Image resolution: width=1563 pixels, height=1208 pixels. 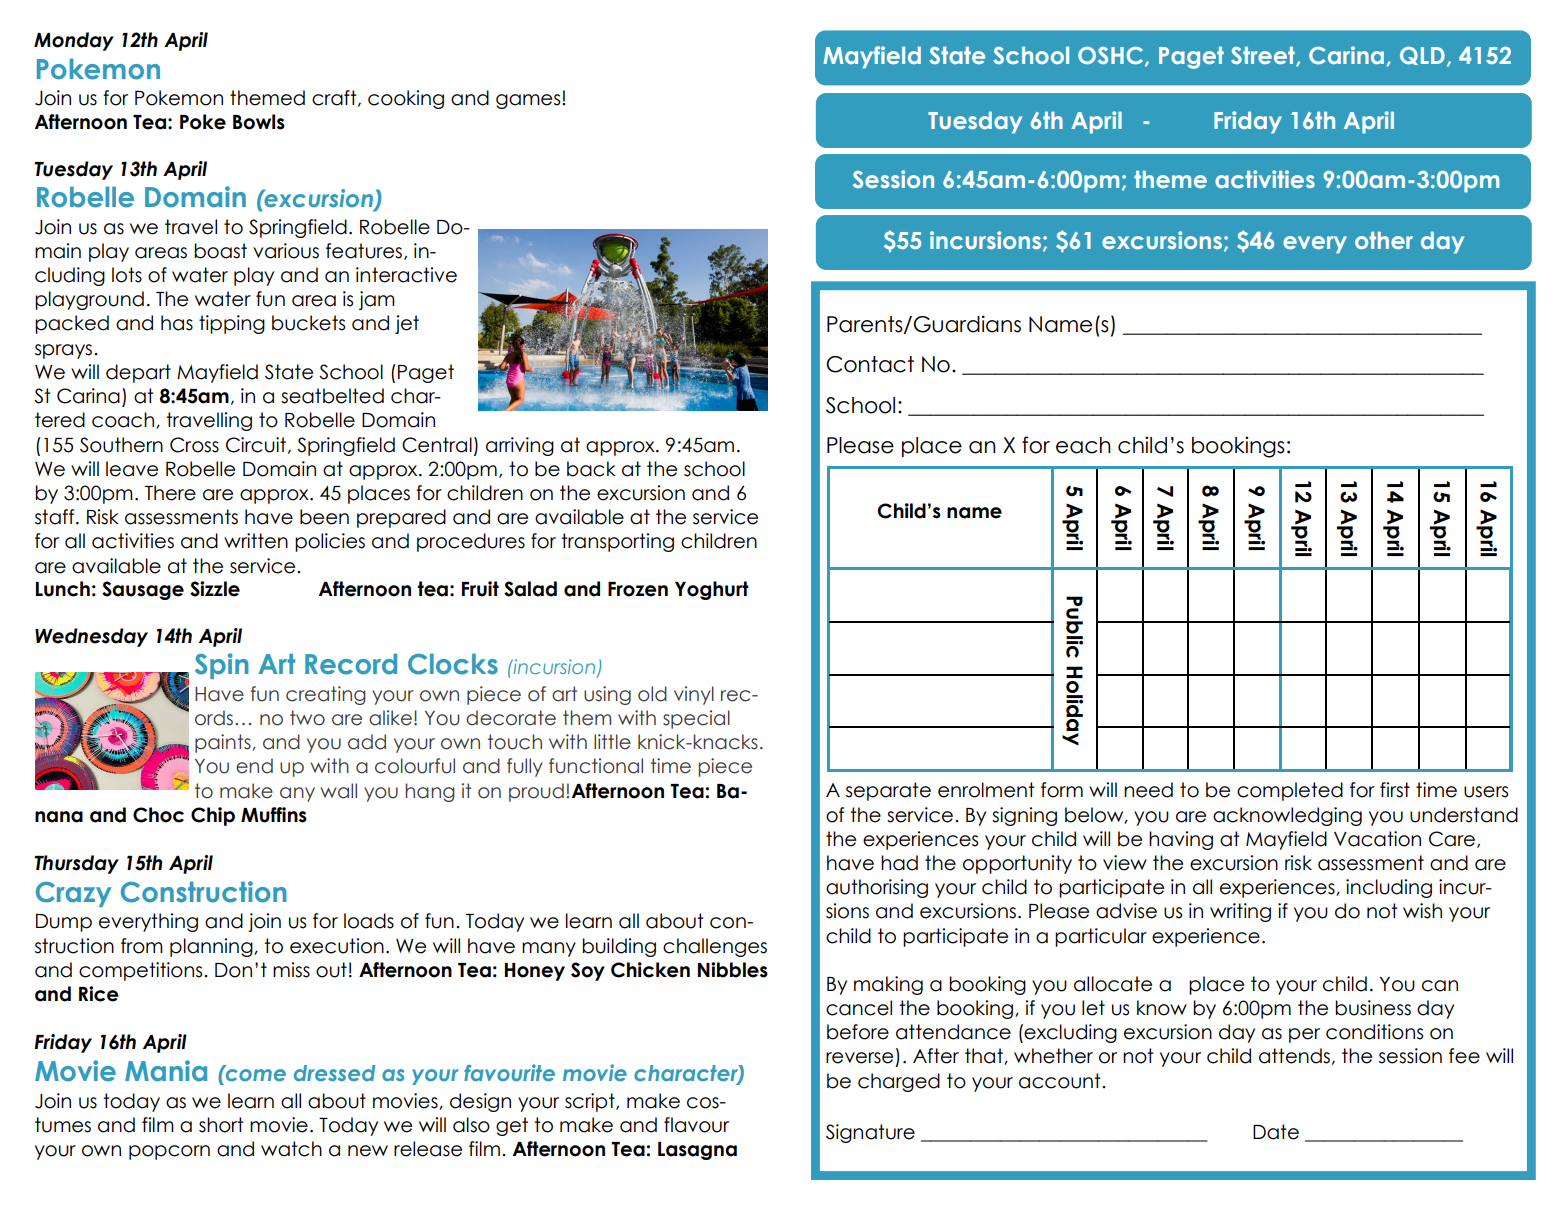 What do you see at coordinates (1083, 445) in the image?
I see `each` at bounding box center [1083, 445].
